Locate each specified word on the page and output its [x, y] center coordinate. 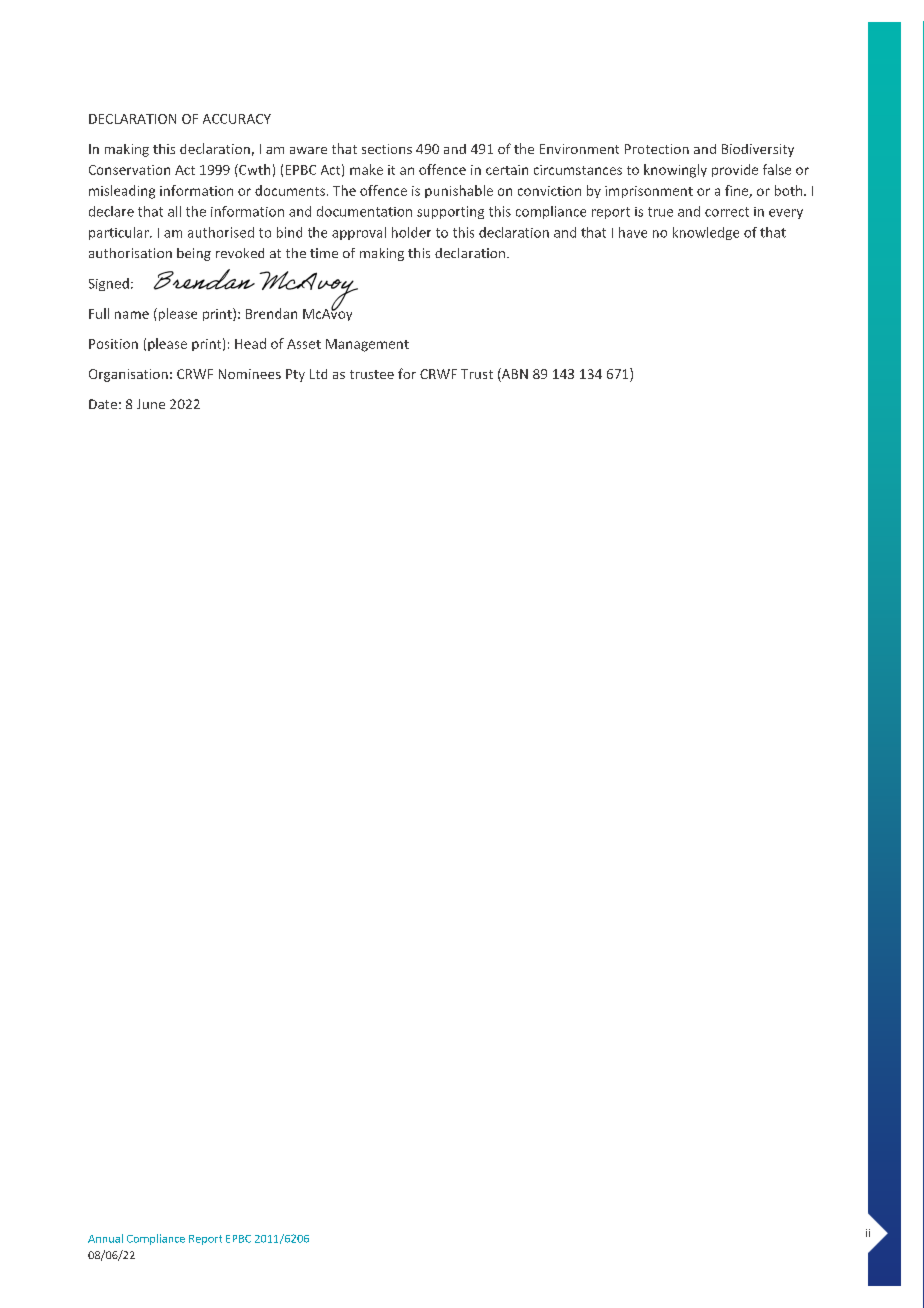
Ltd [318, 374]
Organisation [128, 375]
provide [735, 170]
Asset [304, 344]
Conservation [129, 170]
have [633, 232]
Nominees [250, 374]
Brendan [271, 313]
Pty [295, 375]
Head [250, 343]
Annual [105, 1238]
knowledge [706, 233]
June [151, 404]
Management [367, 345]
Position [113, 344]
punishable [459, 191]
